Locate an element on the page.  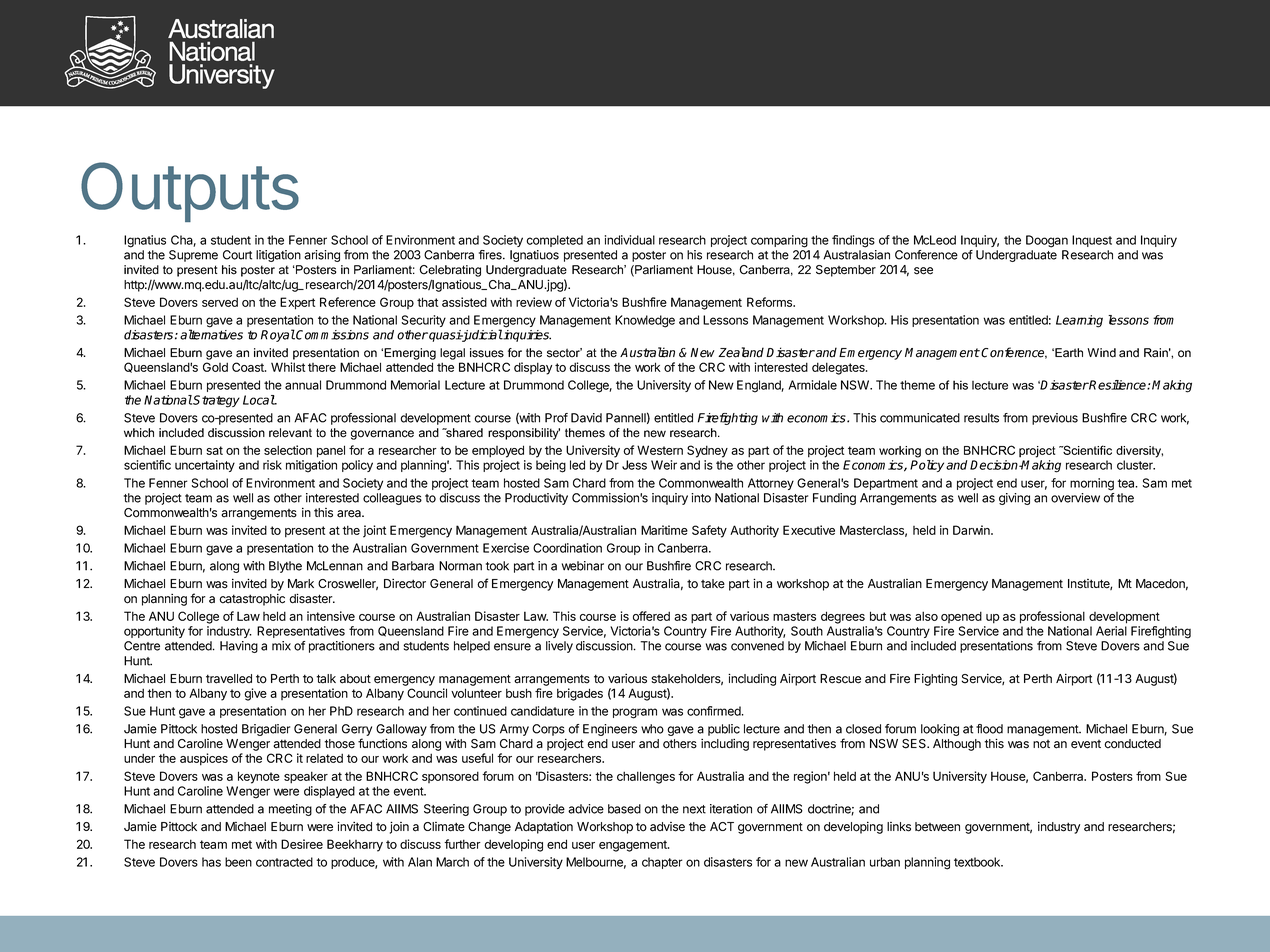
flood is located at coordinates (989, 729).
